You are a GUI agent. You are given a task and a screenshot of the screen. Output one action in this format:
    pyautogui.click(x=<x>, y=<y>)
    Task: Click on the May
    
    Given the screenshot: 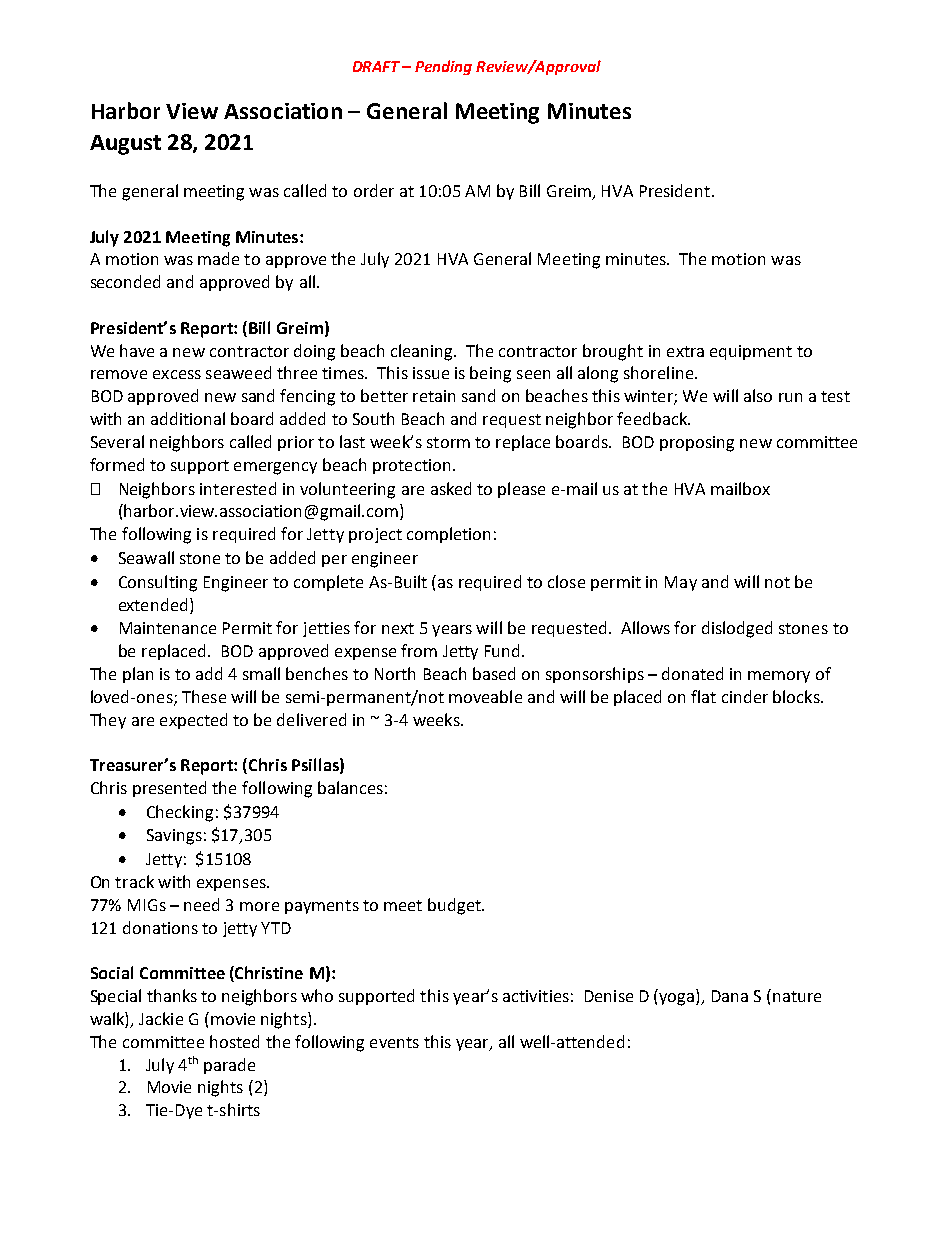 What is the action you would take?
    pyautogui.click(x=681, y=583)
